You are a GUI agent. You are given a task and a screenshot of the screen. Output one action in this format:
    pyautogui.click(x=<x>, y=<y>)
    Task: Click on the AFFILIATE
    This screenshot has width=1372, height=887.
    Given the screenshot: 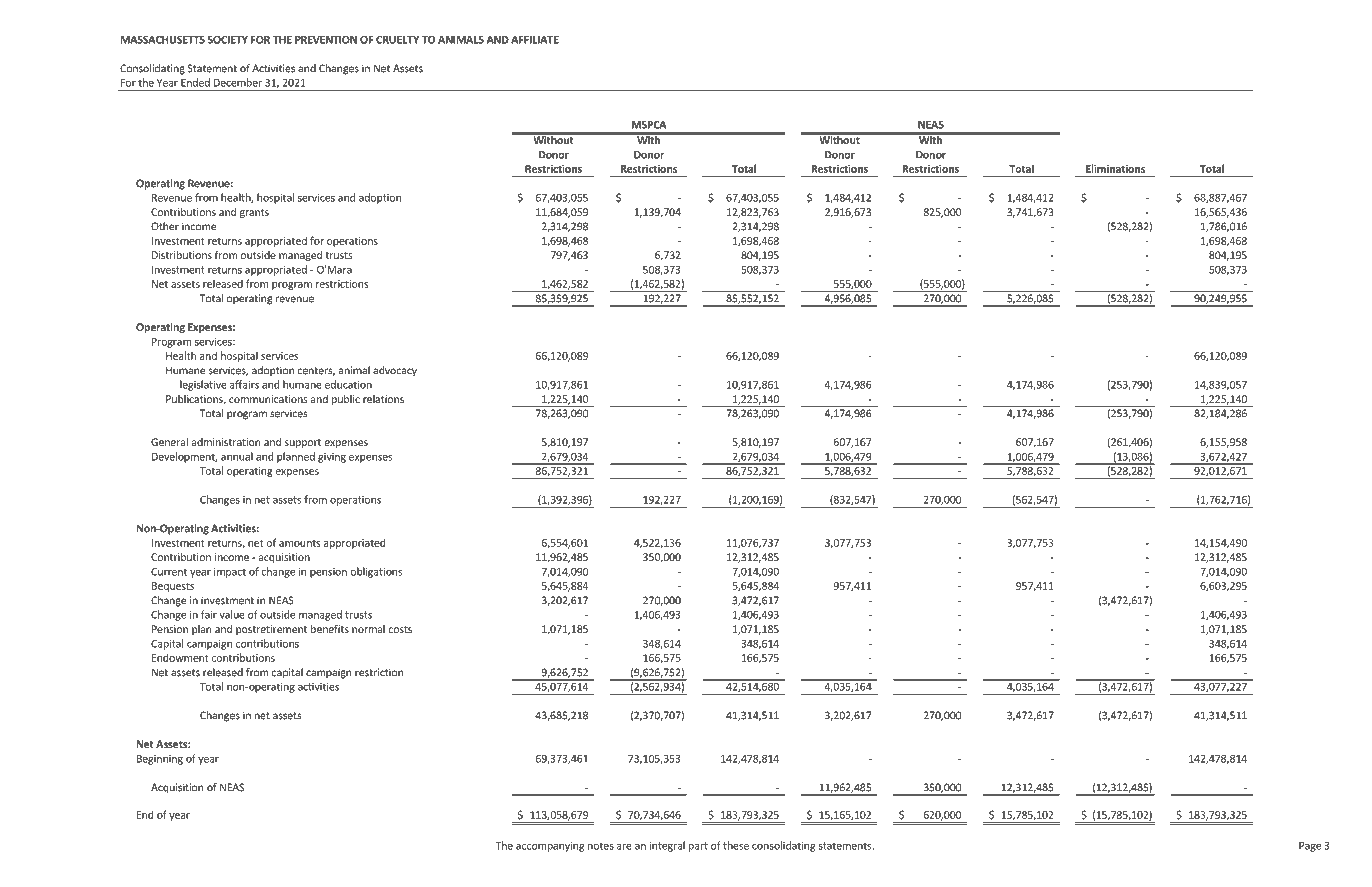 What is the action you would take?
    pyautogui.click(x=535, y=40)
